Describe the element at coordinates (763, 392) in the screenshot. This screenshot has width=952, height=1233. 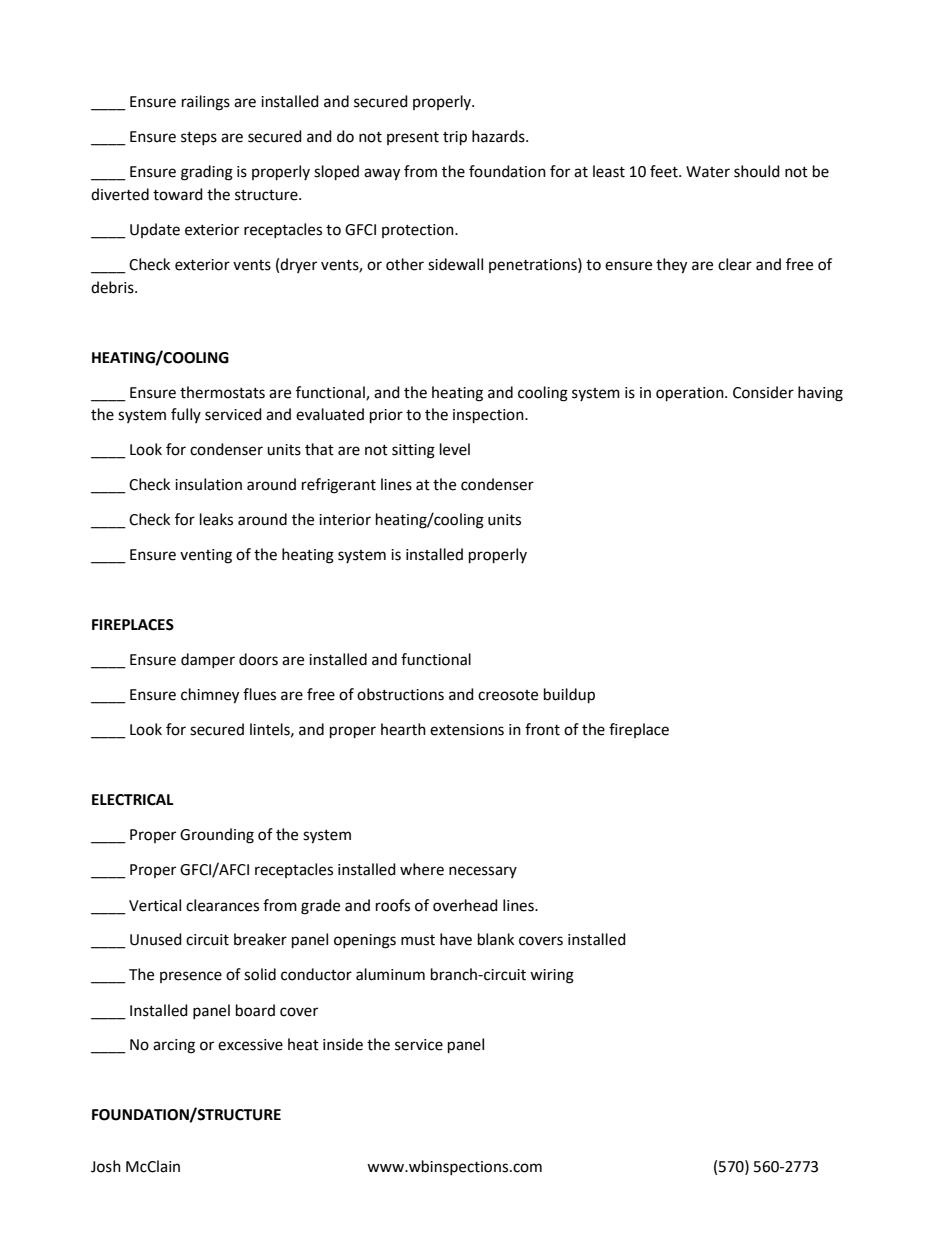
I see `Consider` at that location.
